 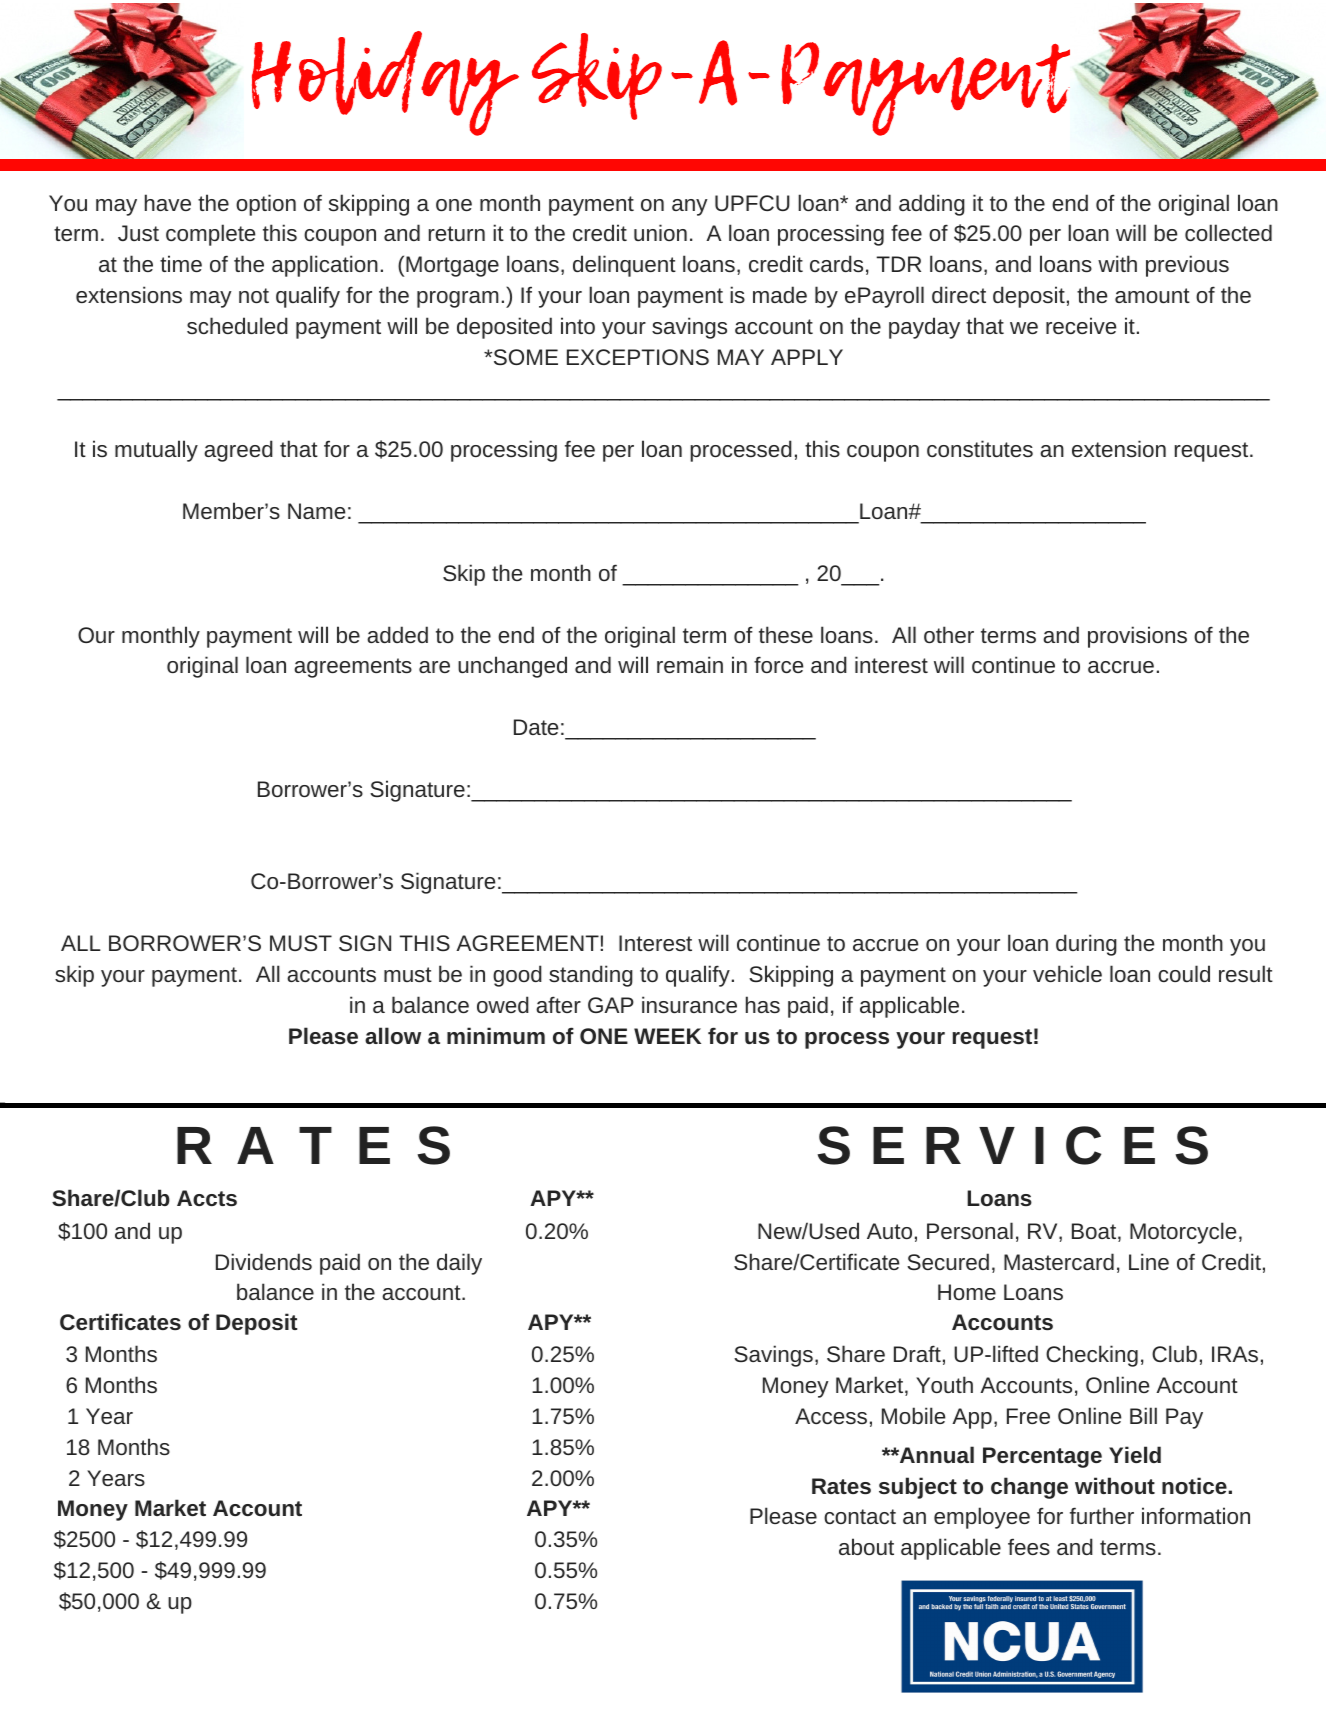 I want to click on collected, so click(x=1228, y=232).
